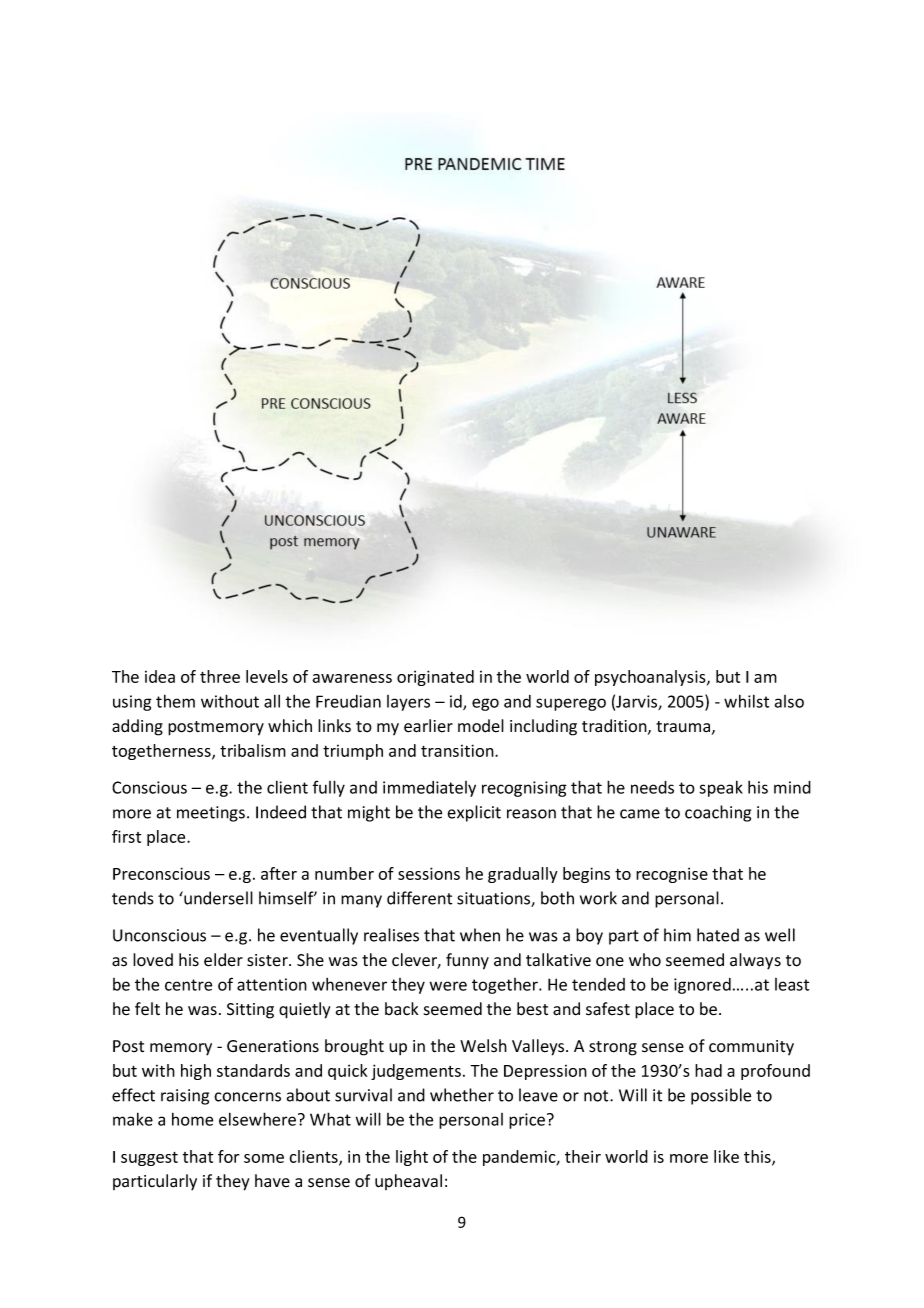 This screenshot has width=924, height=1308. What do you see at coordinates (718, 813) in the screenshot?
I see `coaching` at bounding box center [718, 813].
